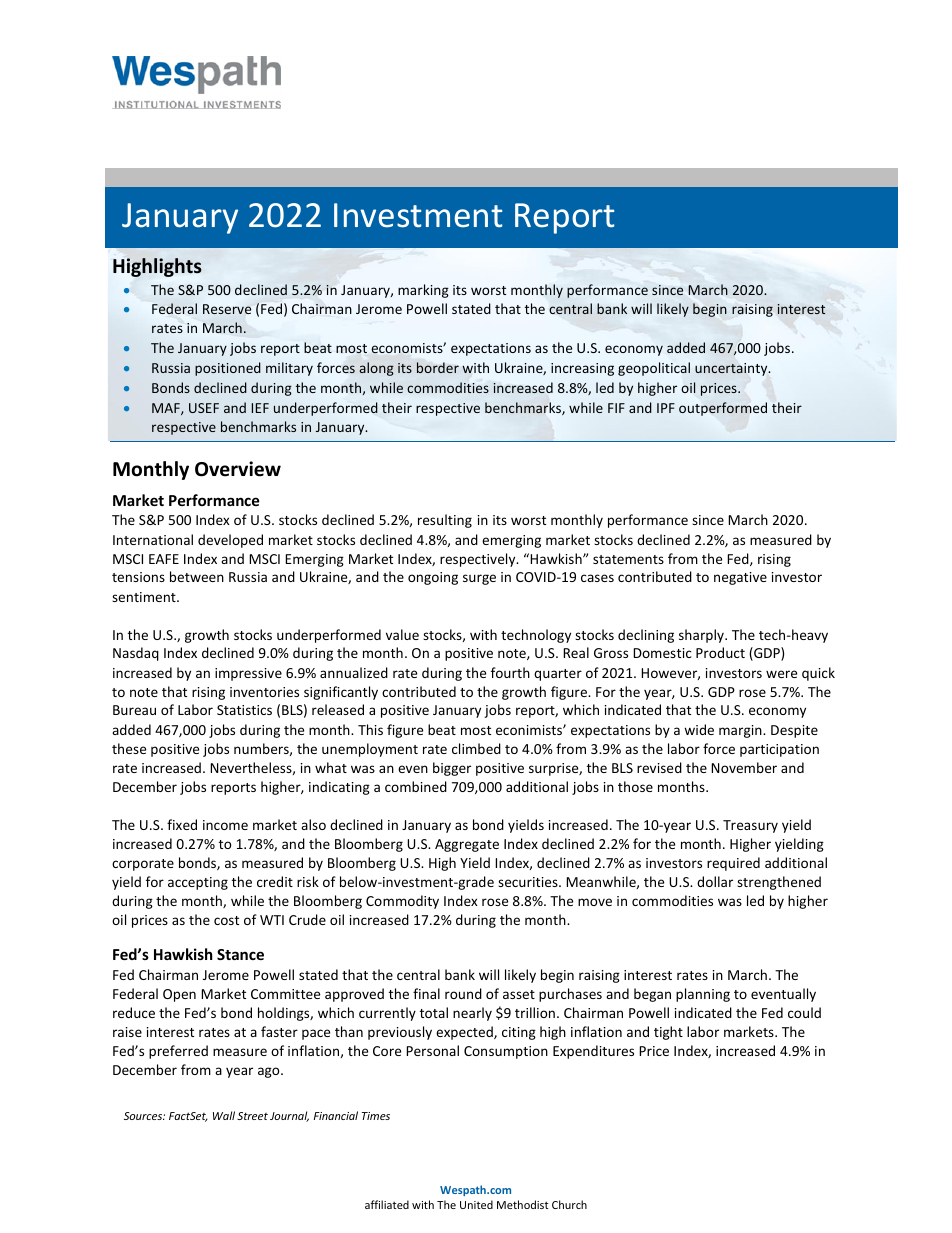 The image size is (952, 1233). What do you see at coordinates (244, 710) in the screenshot?
I see `Statistics` at bounding box center [244, 710].
